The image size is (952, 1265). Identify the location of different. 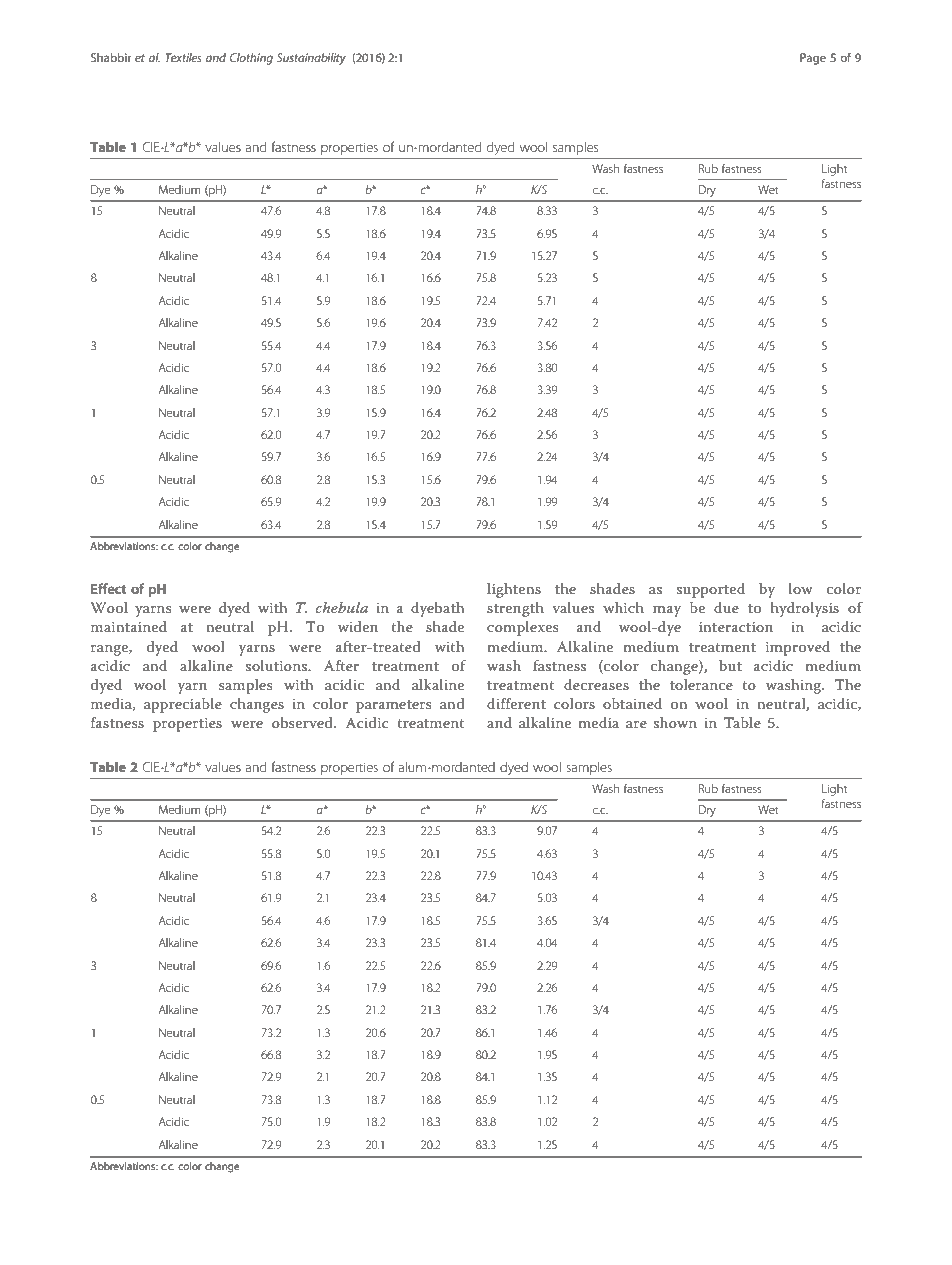
(516, 703).
